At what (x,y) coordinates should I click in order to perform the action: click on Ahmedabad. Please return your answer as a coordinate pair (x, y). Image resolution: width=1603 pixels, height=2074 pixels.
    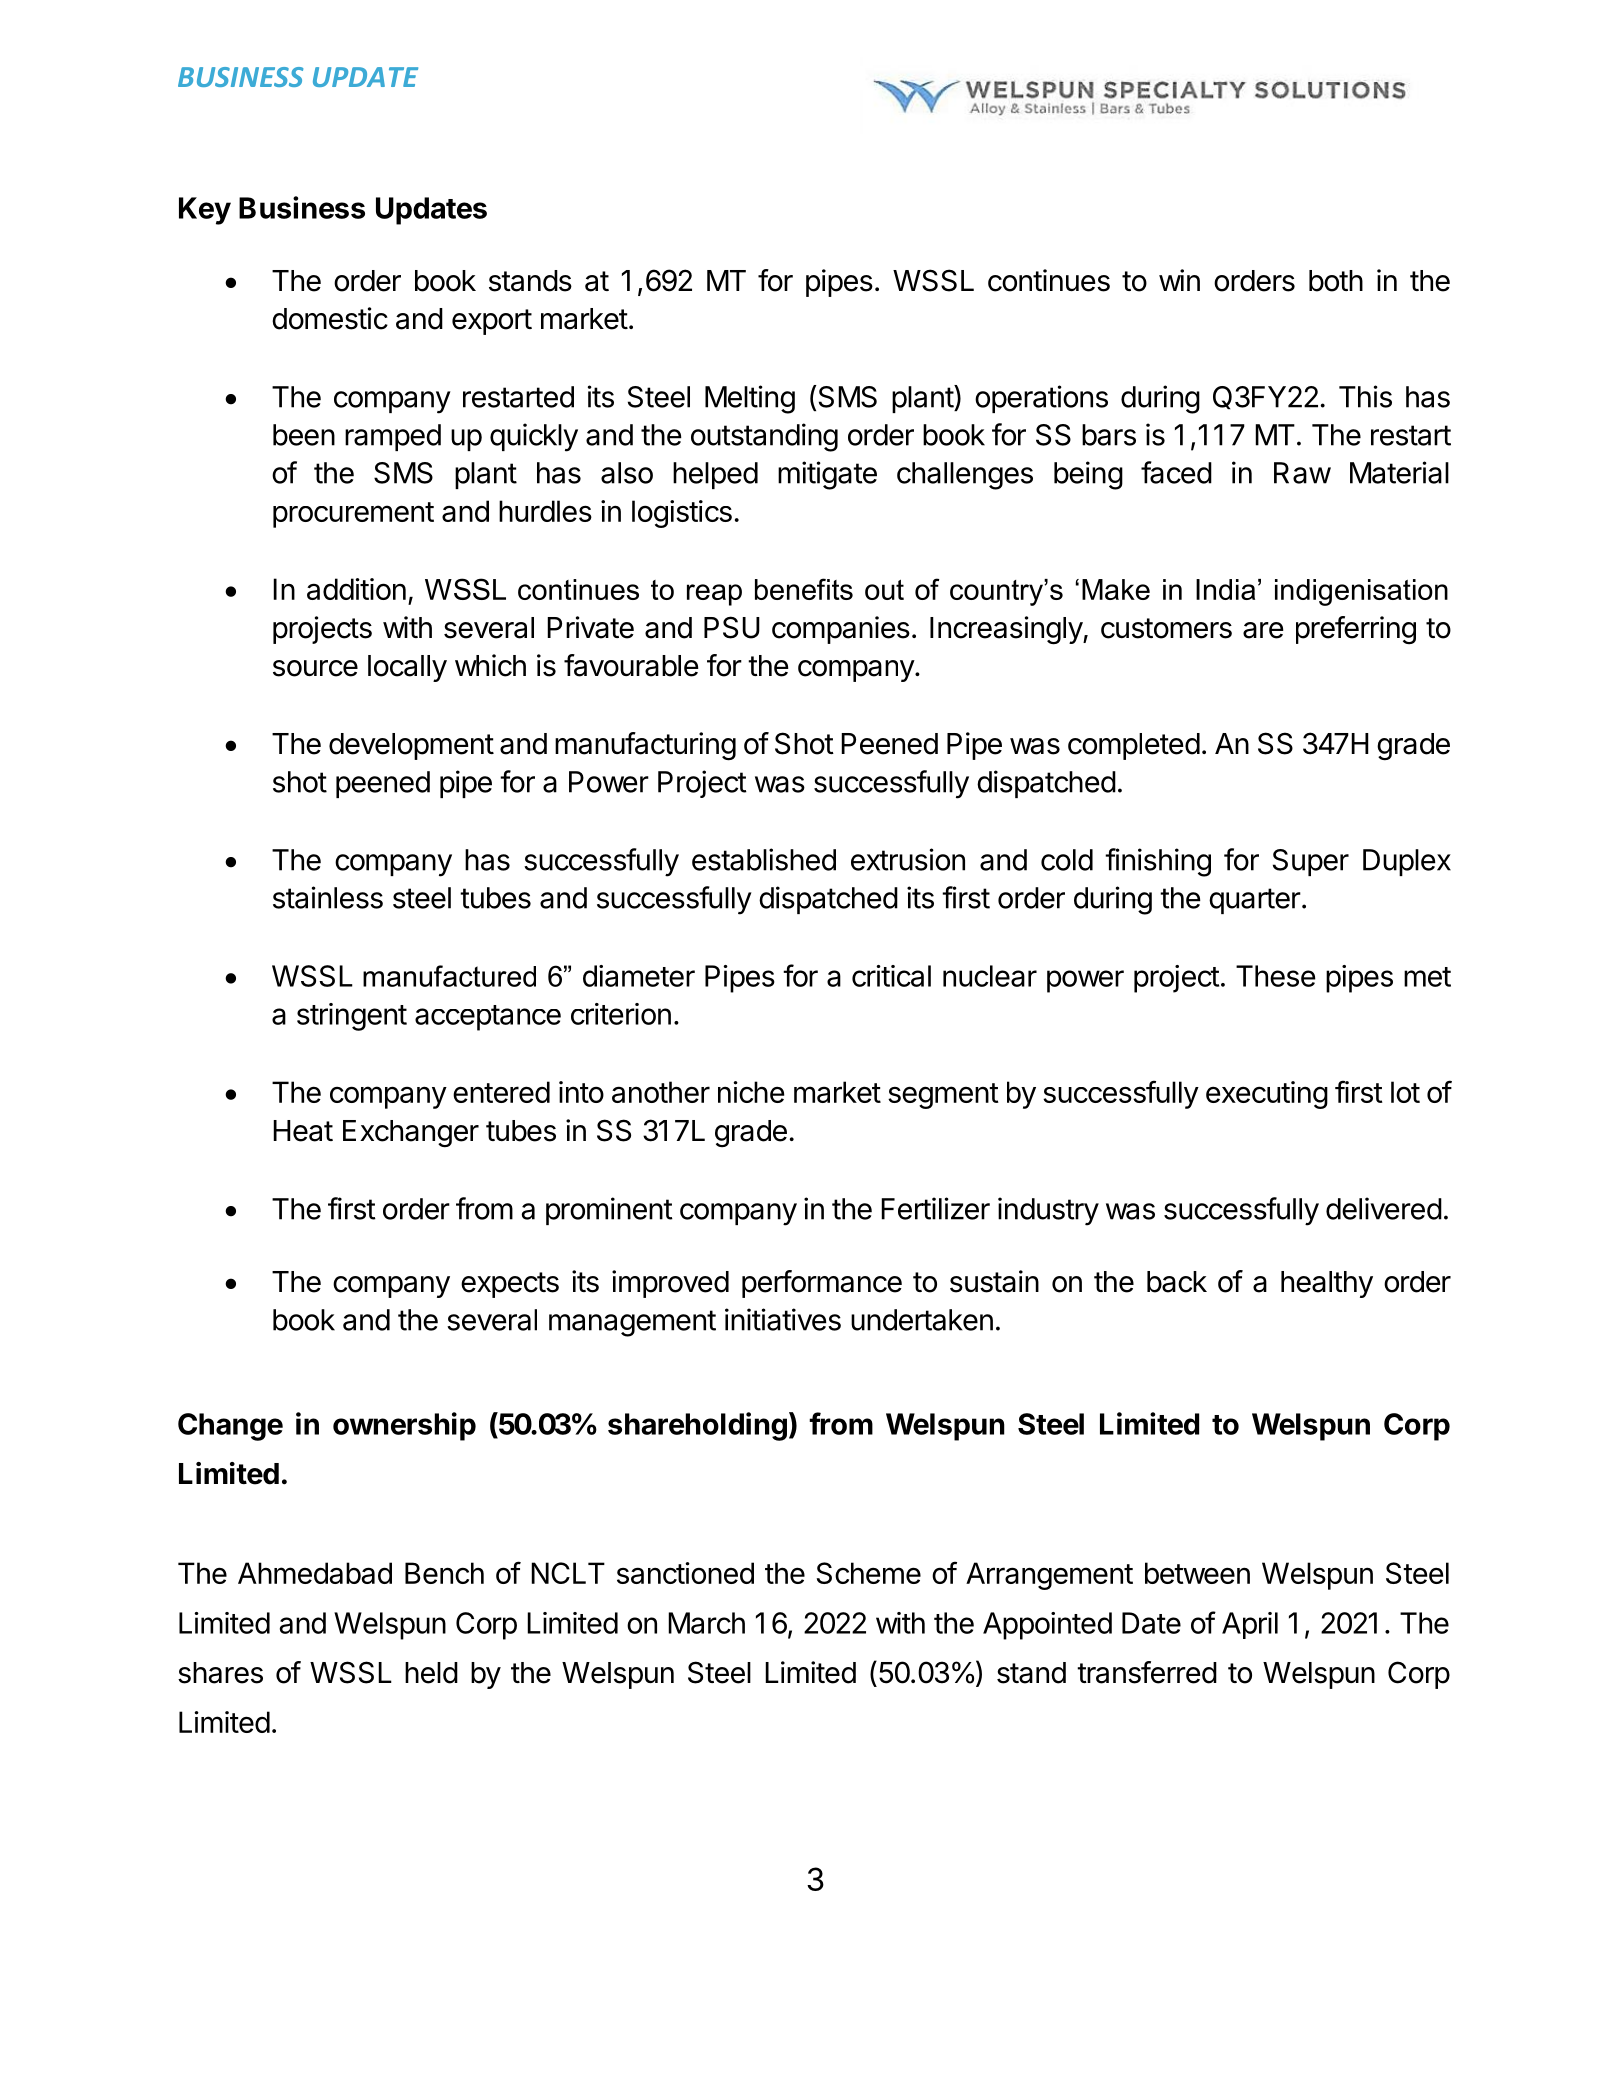
    Looking at the image, I should click on (315, 1573).
